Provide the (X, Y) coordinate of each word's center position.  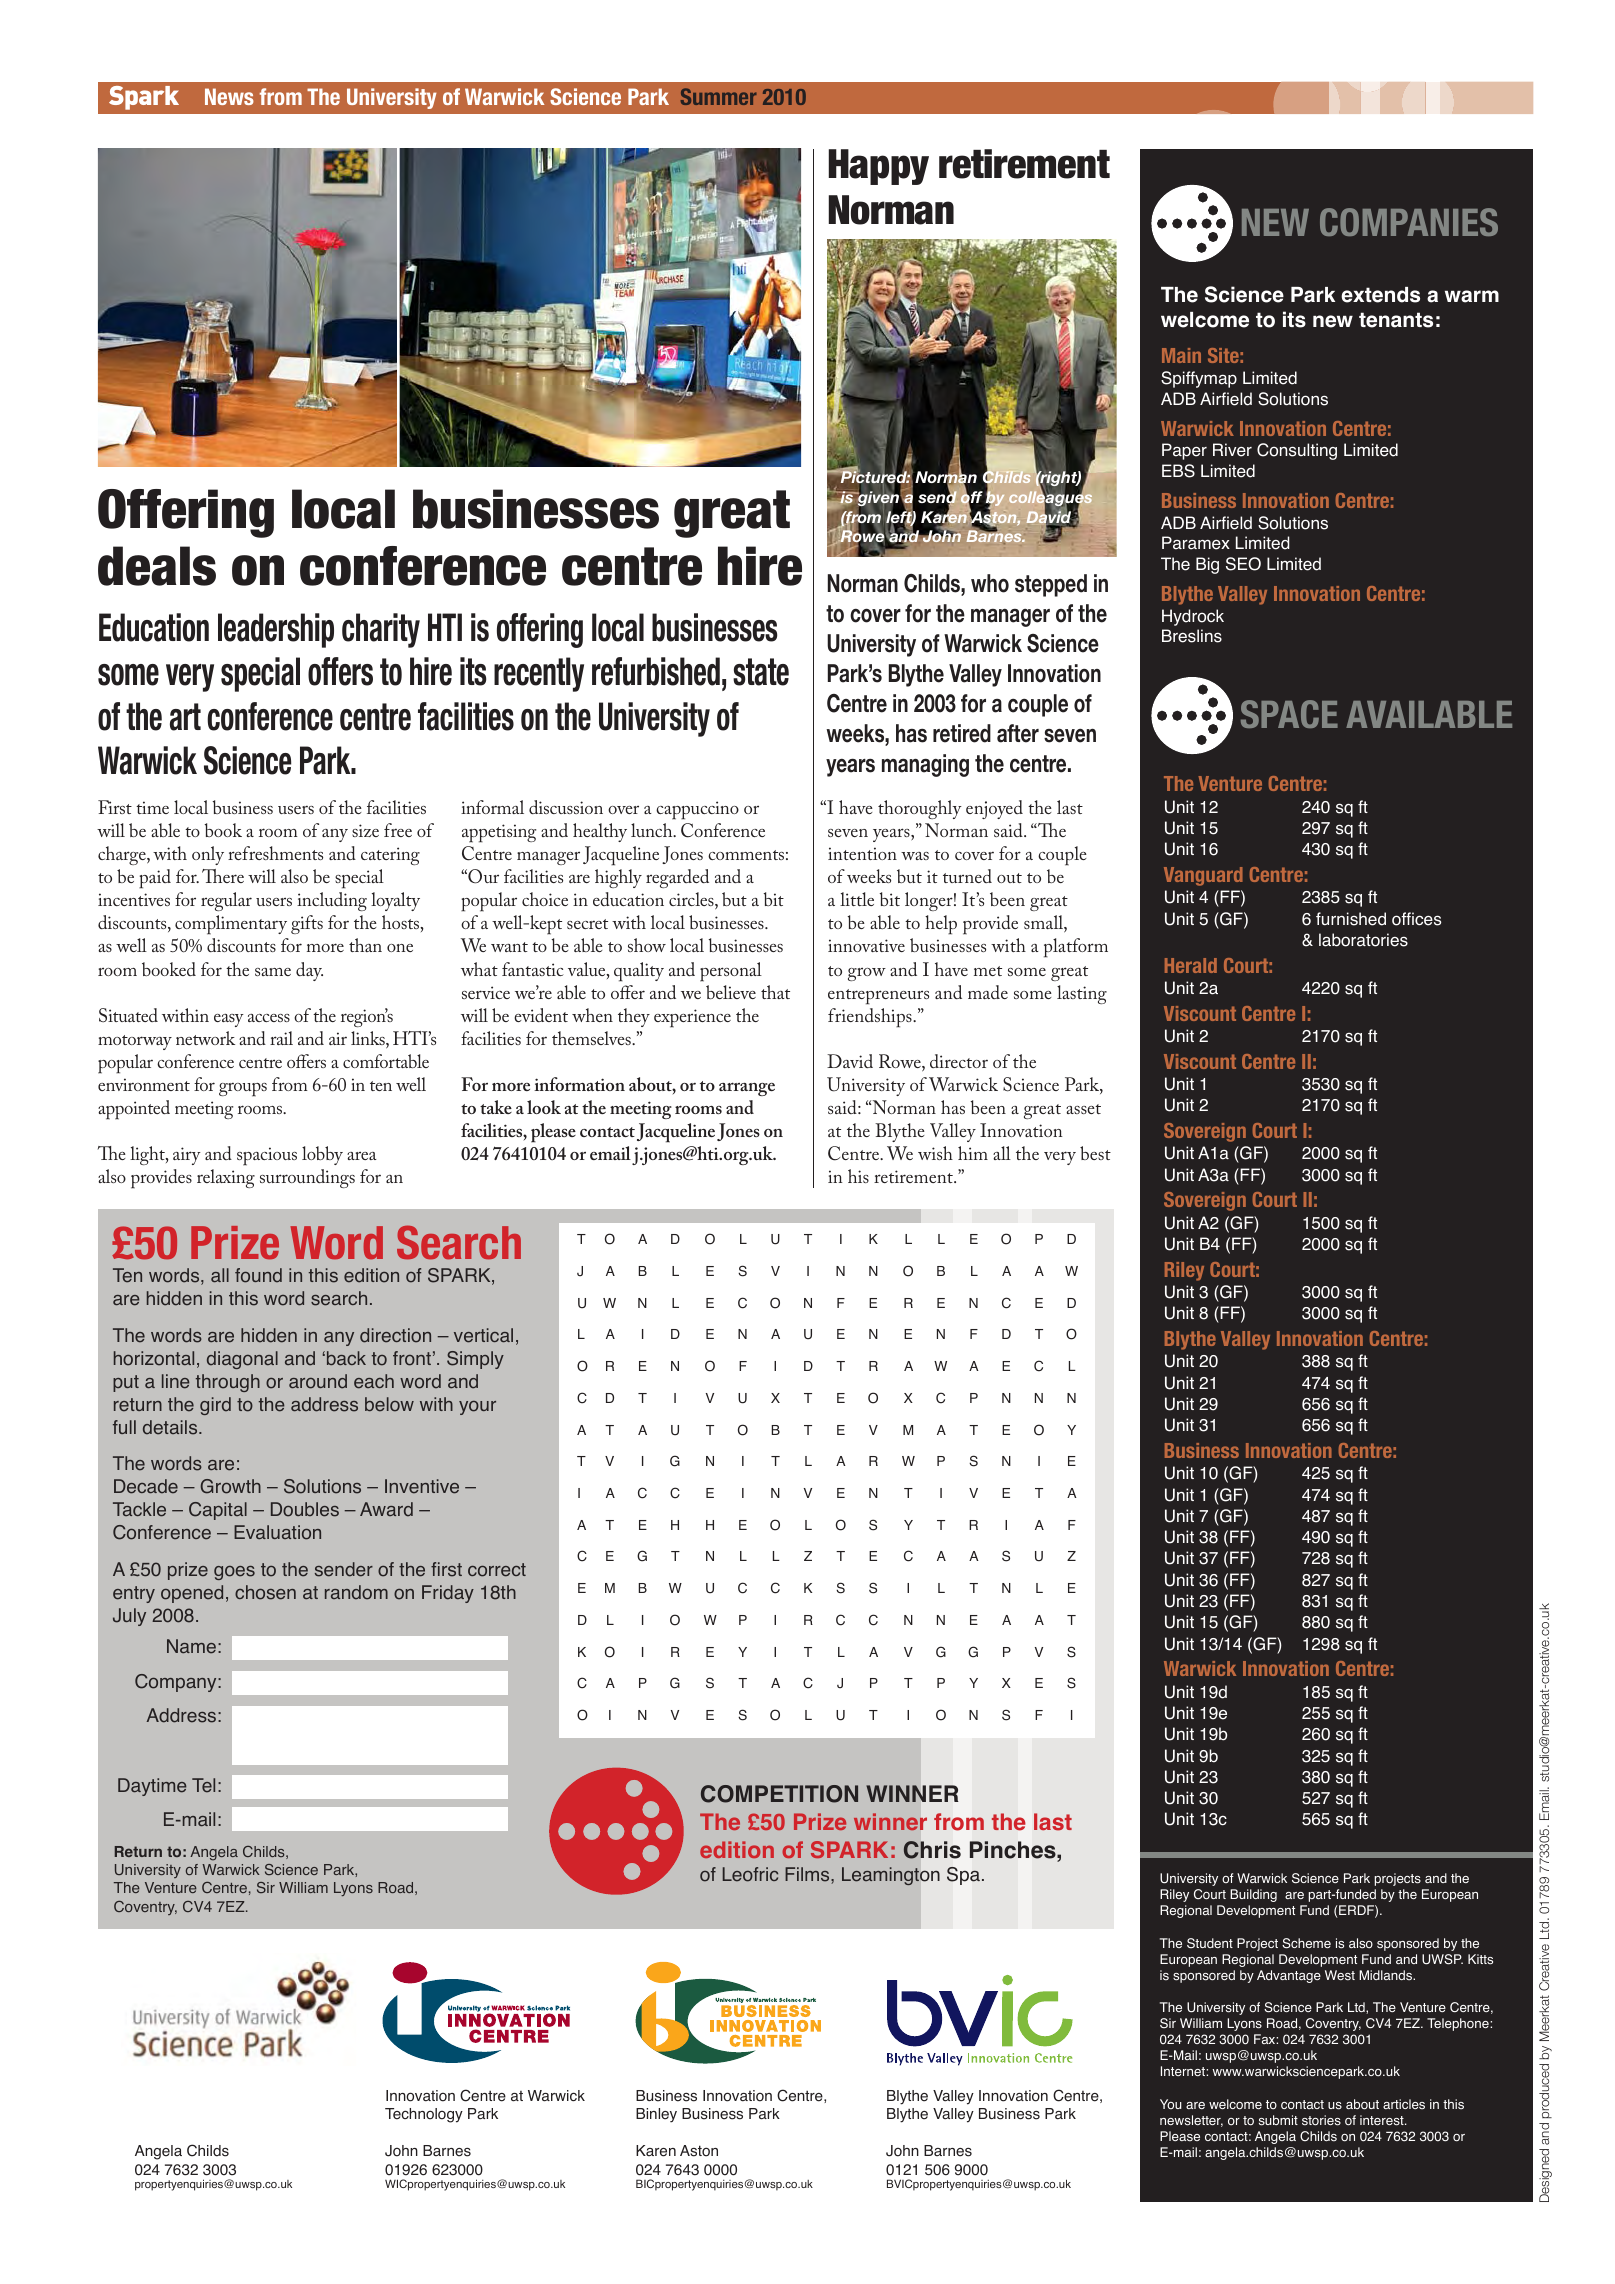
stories (1321, 2120)
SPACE (1289, 714)
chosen (265, 1592)
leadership (276, 630)
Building (1253, 1895)
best (1095, 1153)
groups (243, 1090)
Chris (932, 1850)
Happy (879, 167)
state (761, 672)
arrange (747, 1089)
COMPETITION (779, 1794)
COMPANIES (1409, 222)
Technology (424, 2115)
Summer (719, 96)
